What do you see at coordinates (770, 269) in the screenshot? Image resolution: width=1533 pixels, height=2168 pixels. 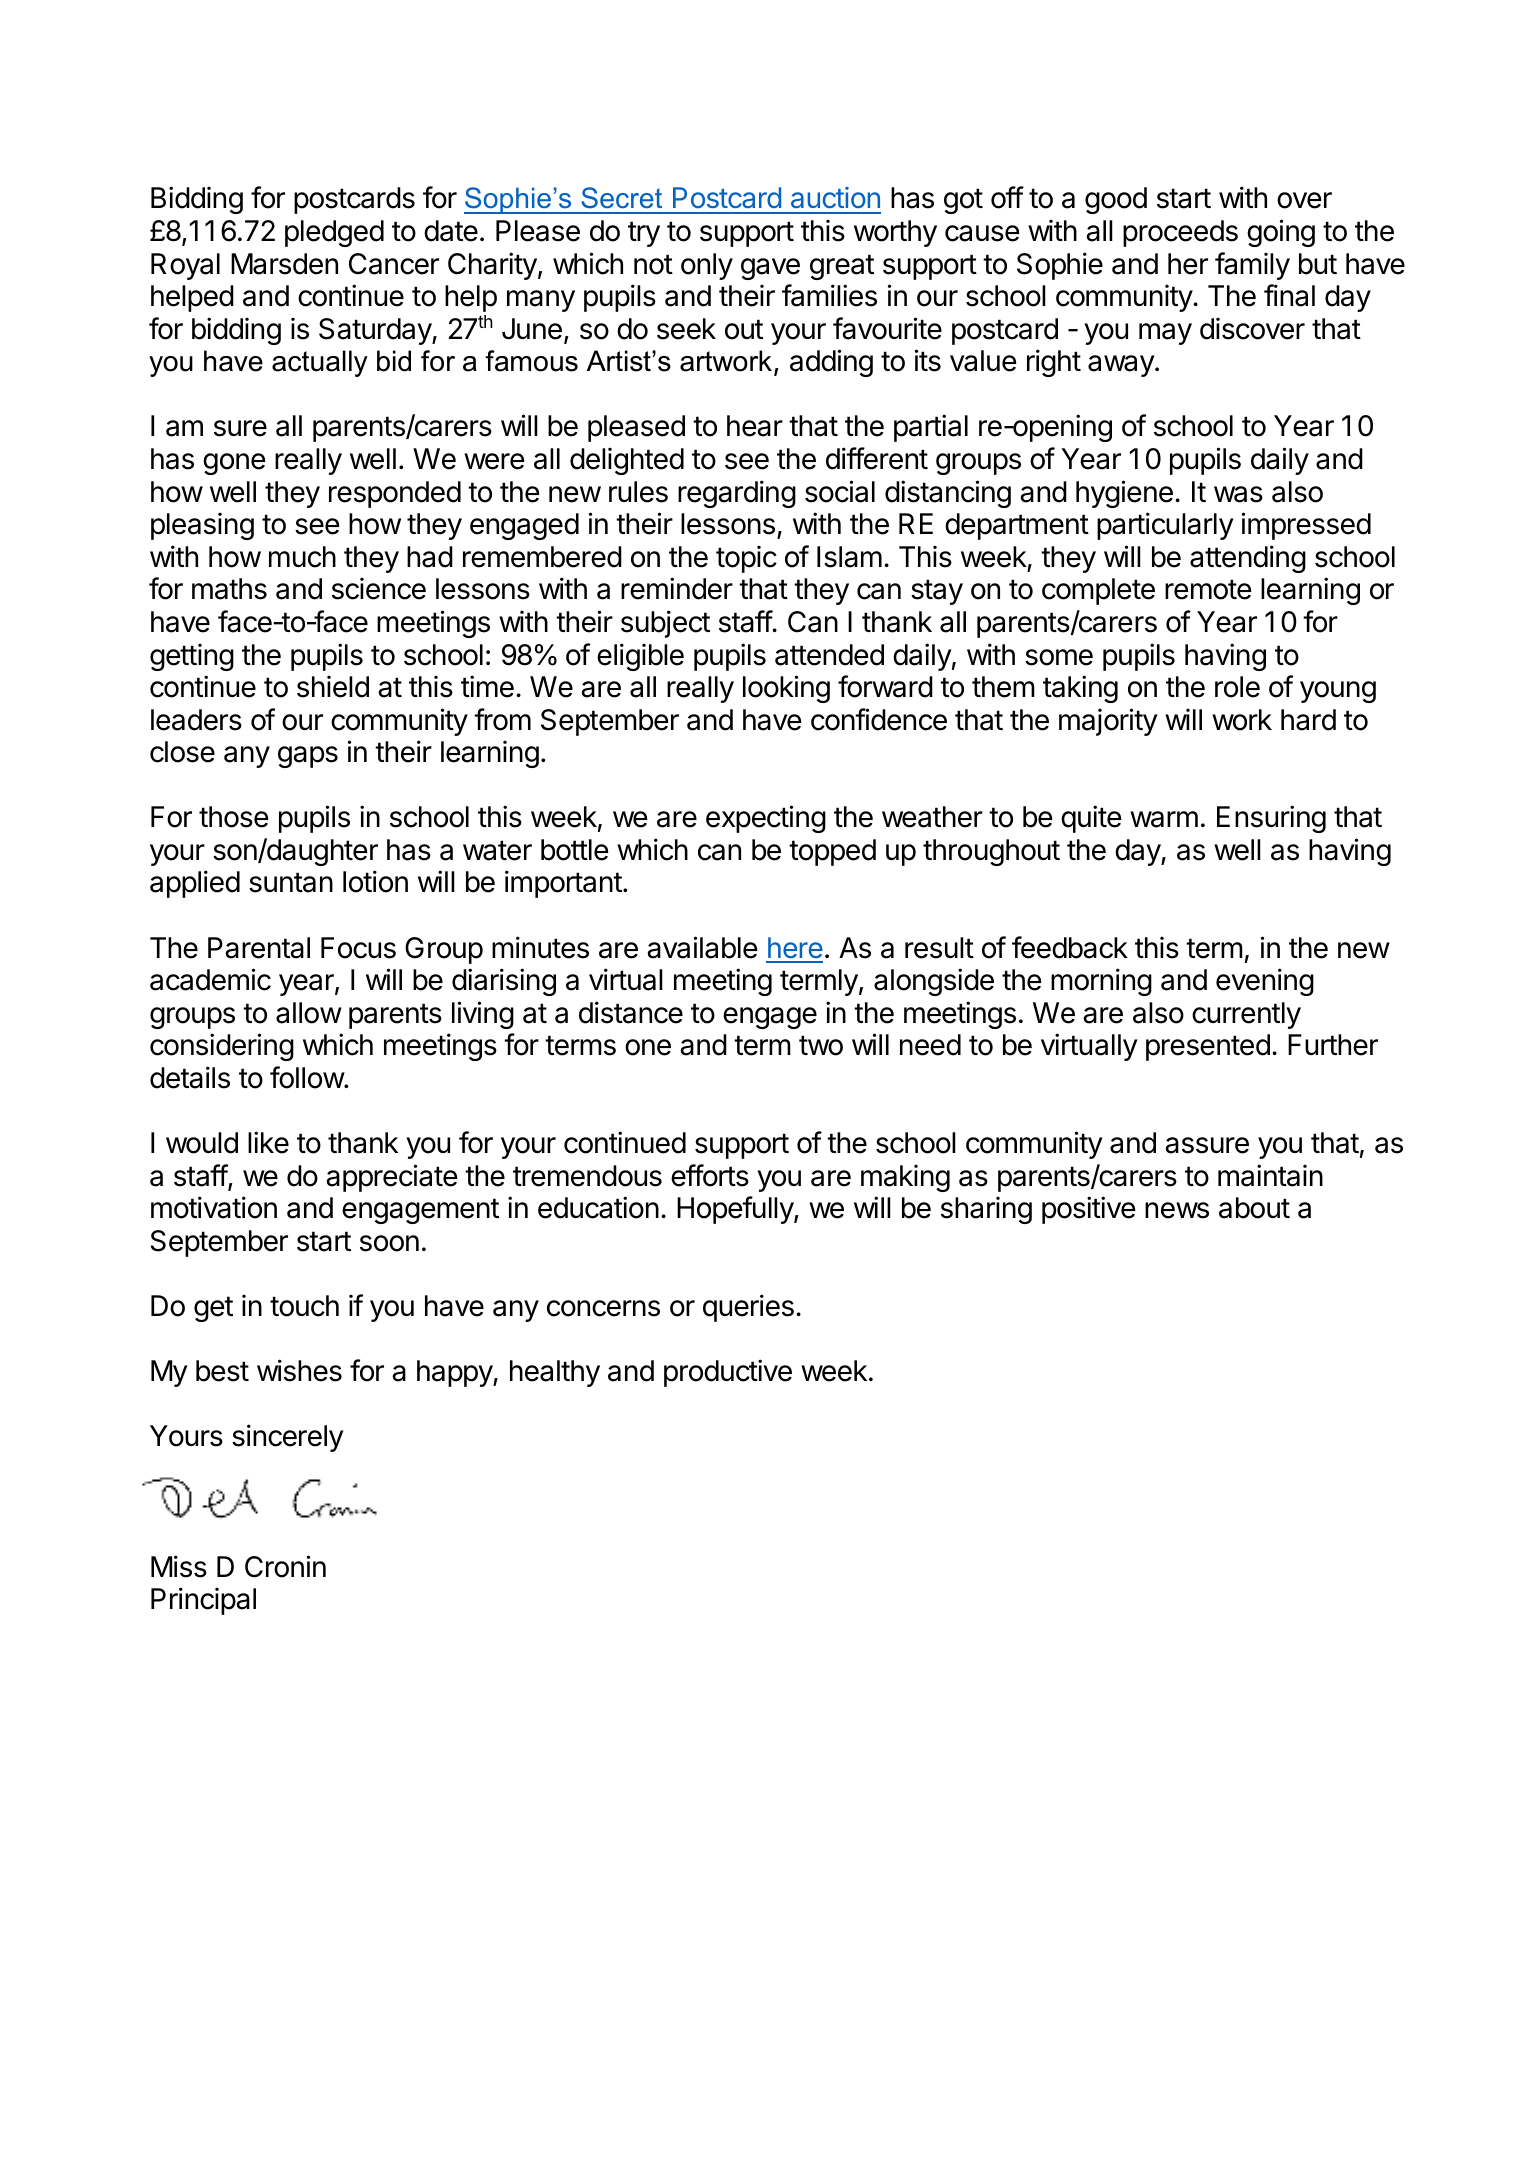 I see `gave` at bounding box center [770, 269].
